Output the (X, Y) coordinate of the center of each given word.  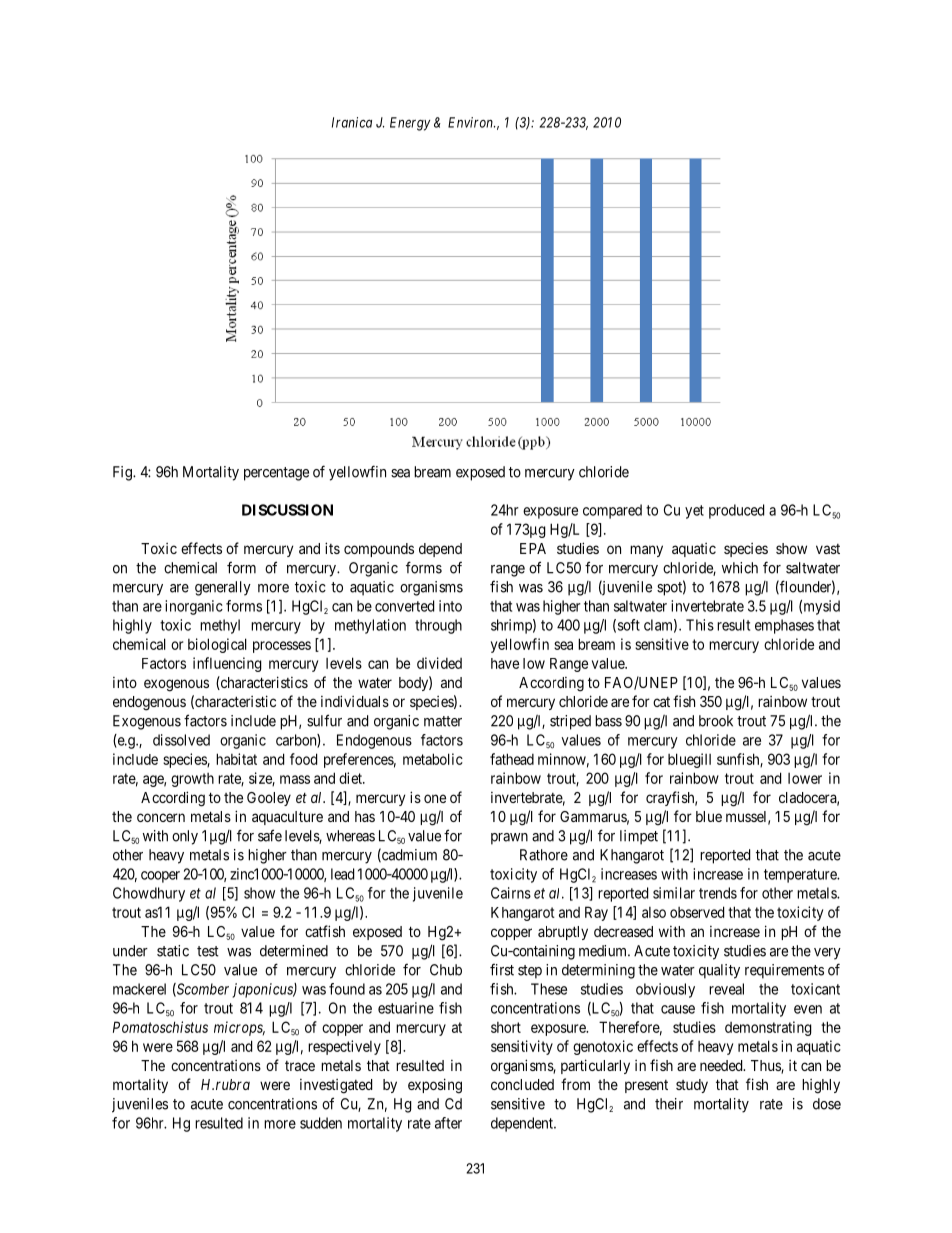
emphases (784, 626)
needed (722, 1065)
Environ (471, 122)
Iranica (352, 122)
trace (300, 1066)
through (438, 626)
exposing (435, 1086)
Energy (410, 124)
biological (217, 645)
